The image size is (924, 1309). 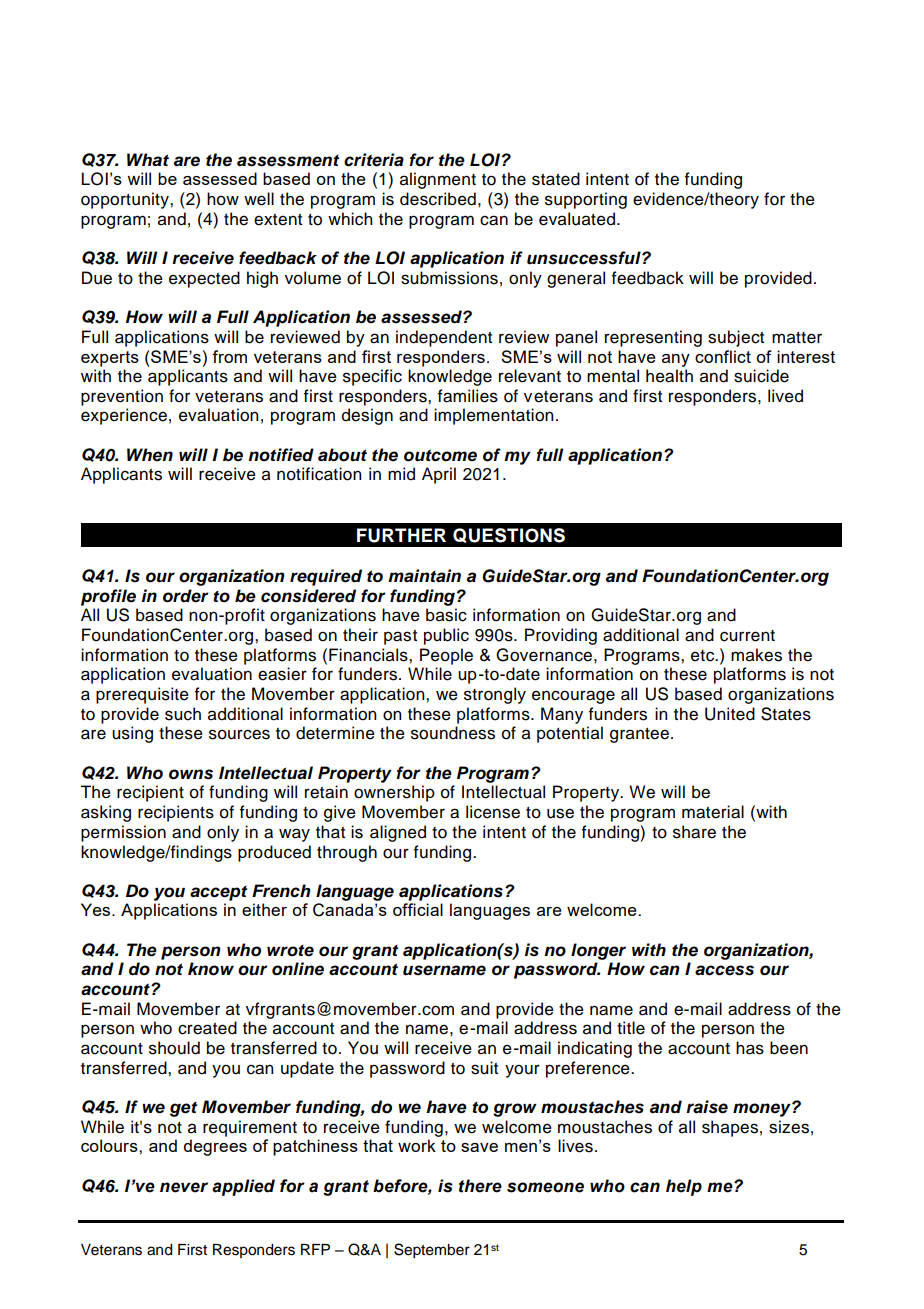 I want to click on soundness, so click(x=453, y=733).
